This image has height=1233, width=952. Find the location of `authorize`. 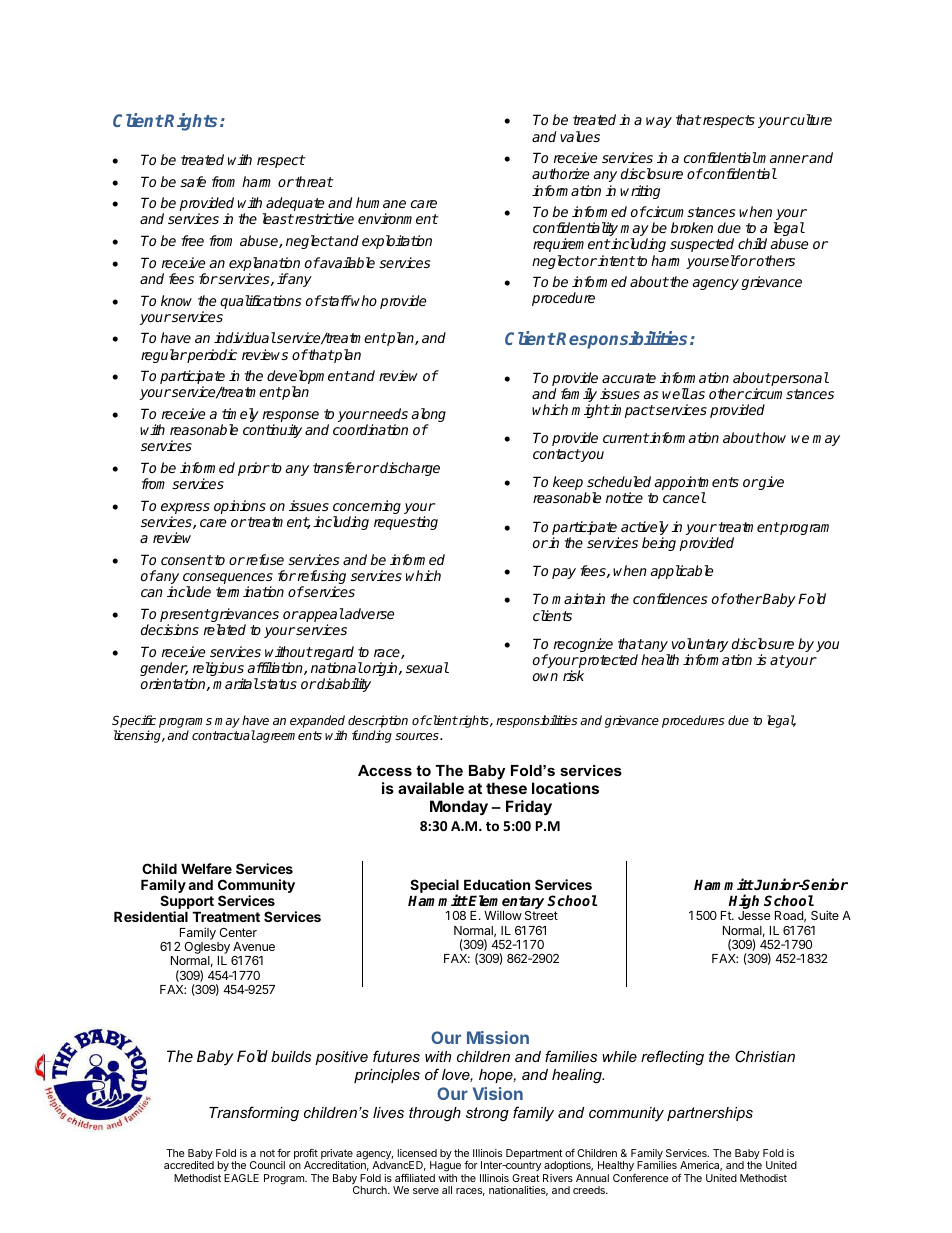

authorize is located at coordinates (560, 173).
